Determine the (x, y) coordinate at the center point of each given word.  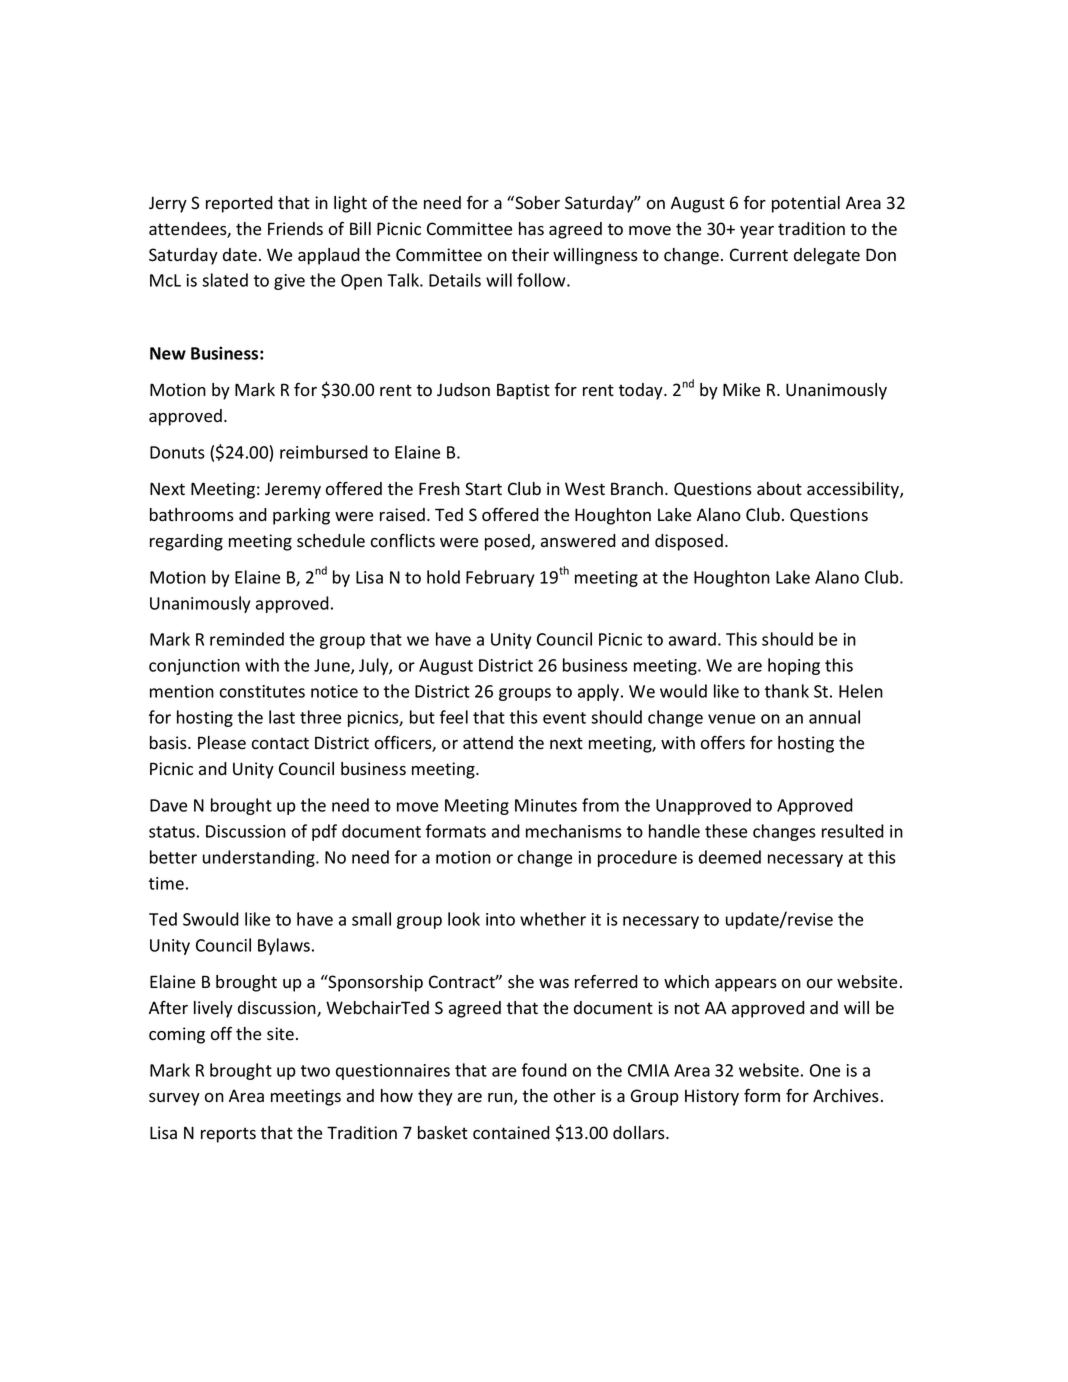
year (757, 232)
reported (239, 204)
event (564, 718)
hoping (794, 666)
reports (228, 1135)
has (531, 229)
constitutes (262, 691)
